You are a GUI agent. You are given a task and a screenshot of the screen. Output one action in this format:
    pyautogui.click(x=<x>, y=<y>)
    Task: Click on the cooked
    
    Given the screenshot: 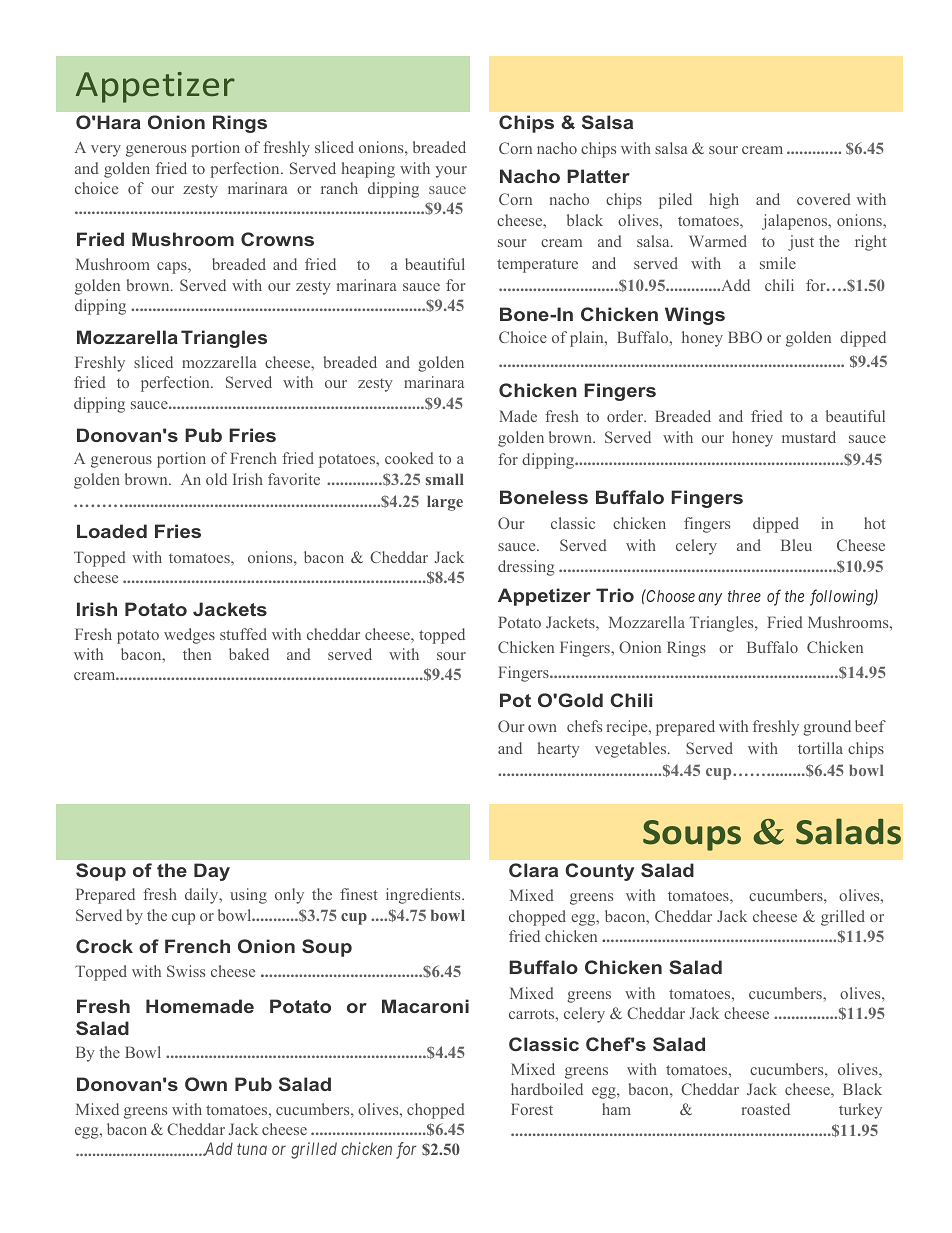 What is the action you would take?
    pyautogui.click(x=409, y=458)
